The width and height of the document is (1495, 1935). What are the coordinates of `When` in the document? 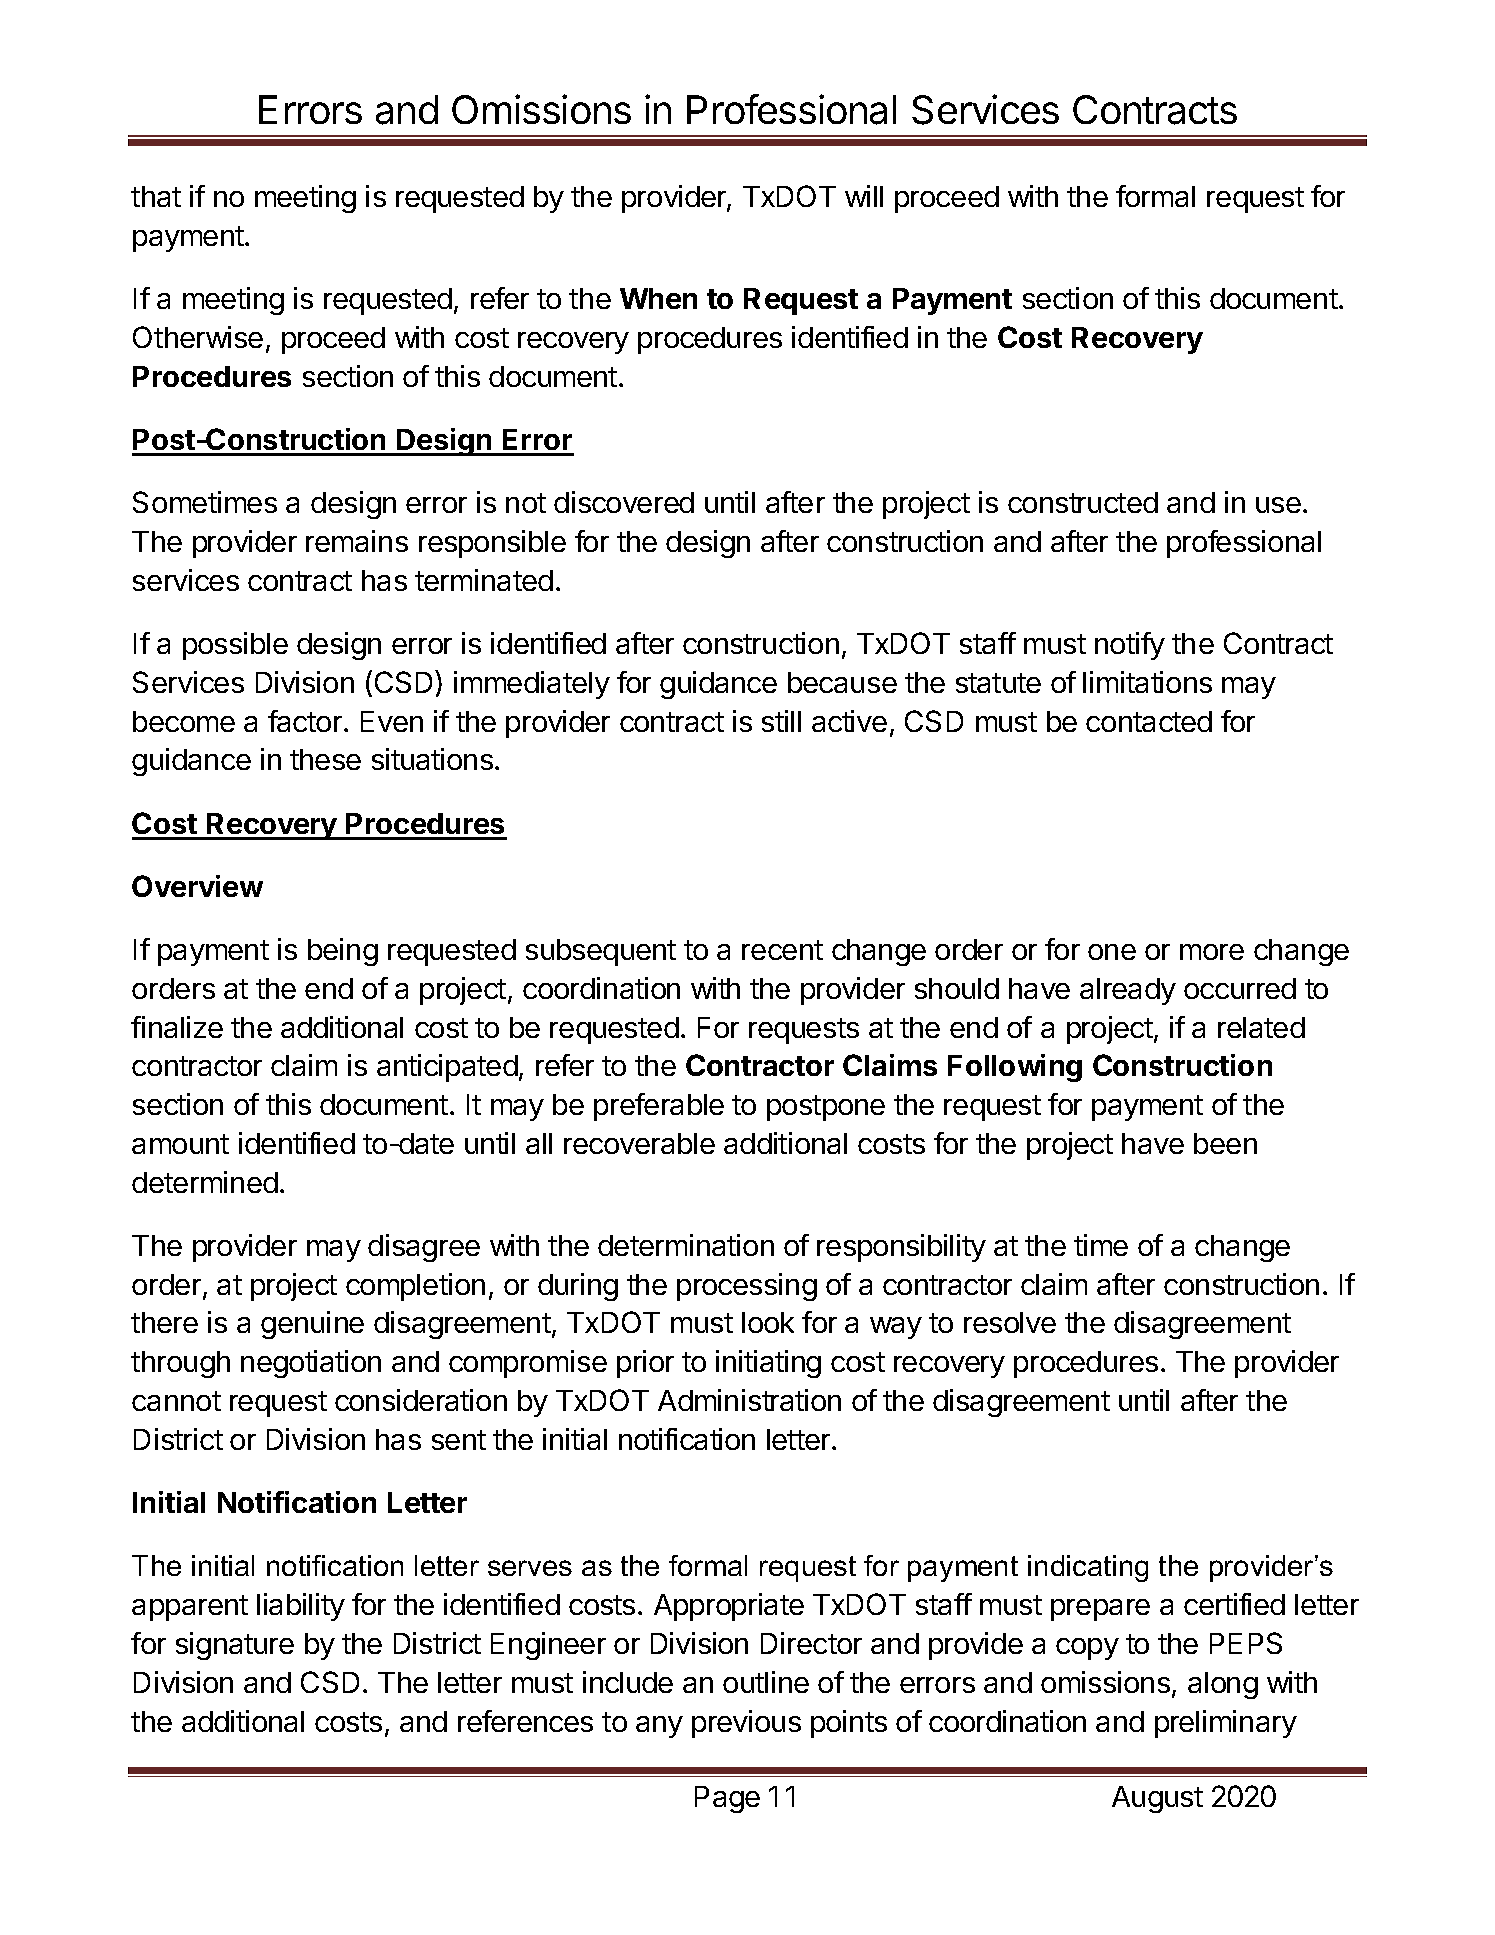 It's located at (658, 298).
